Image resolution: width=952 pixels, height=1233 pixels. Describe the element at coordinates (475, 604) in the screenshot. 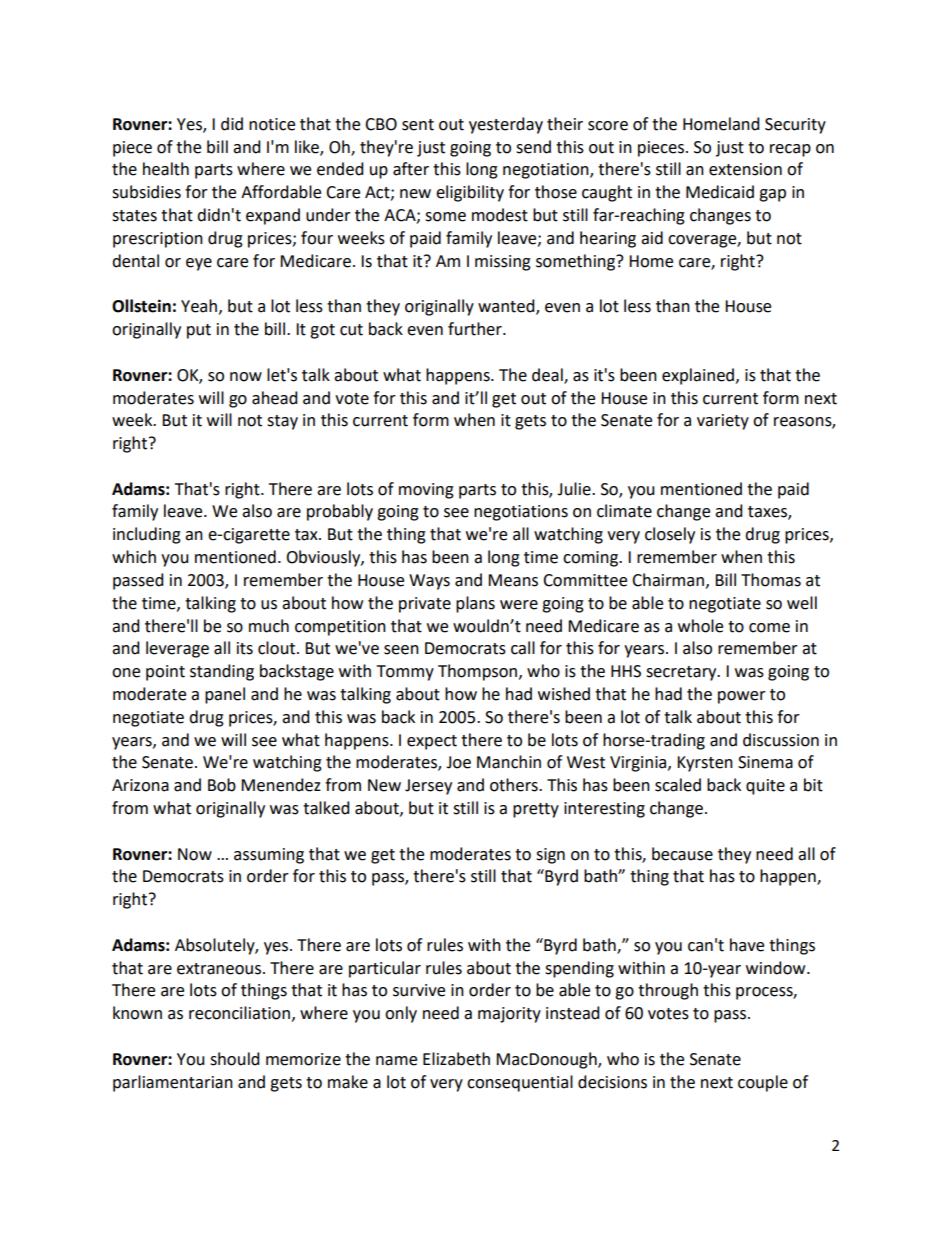

I see `plans` at that location.
